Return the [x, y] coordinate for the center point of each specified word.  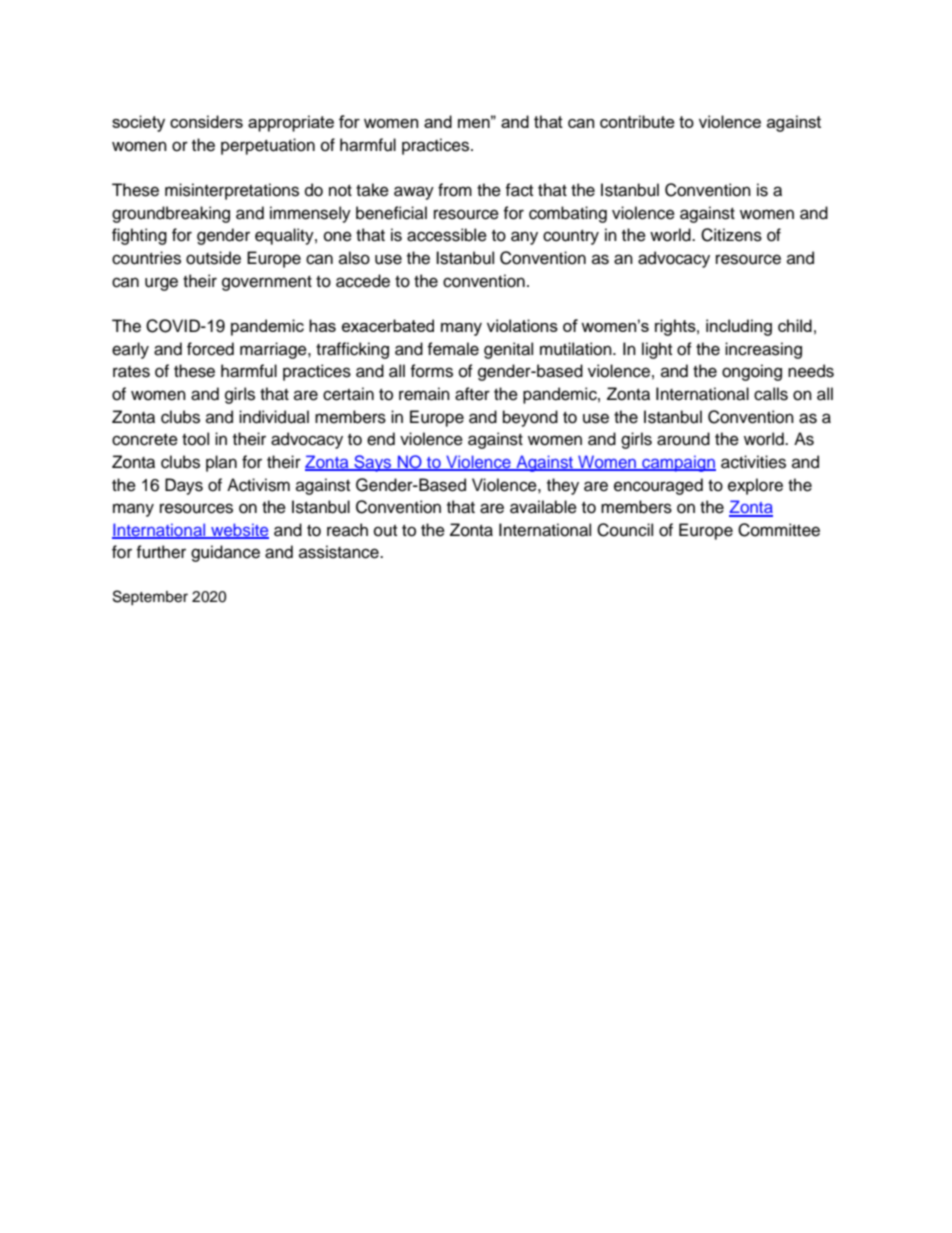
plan [221, 463]
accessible [447, 235]
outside [213, 258]
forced [210, 349]
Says [373, 463]
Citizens [731, 235]
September [150, 597]
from [455, 190]
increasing [763, 350]
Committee [779, 530]
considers [206, 121]
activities [753, 462]
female [453, 349]
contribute [637, 121]
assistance [340, 552]
